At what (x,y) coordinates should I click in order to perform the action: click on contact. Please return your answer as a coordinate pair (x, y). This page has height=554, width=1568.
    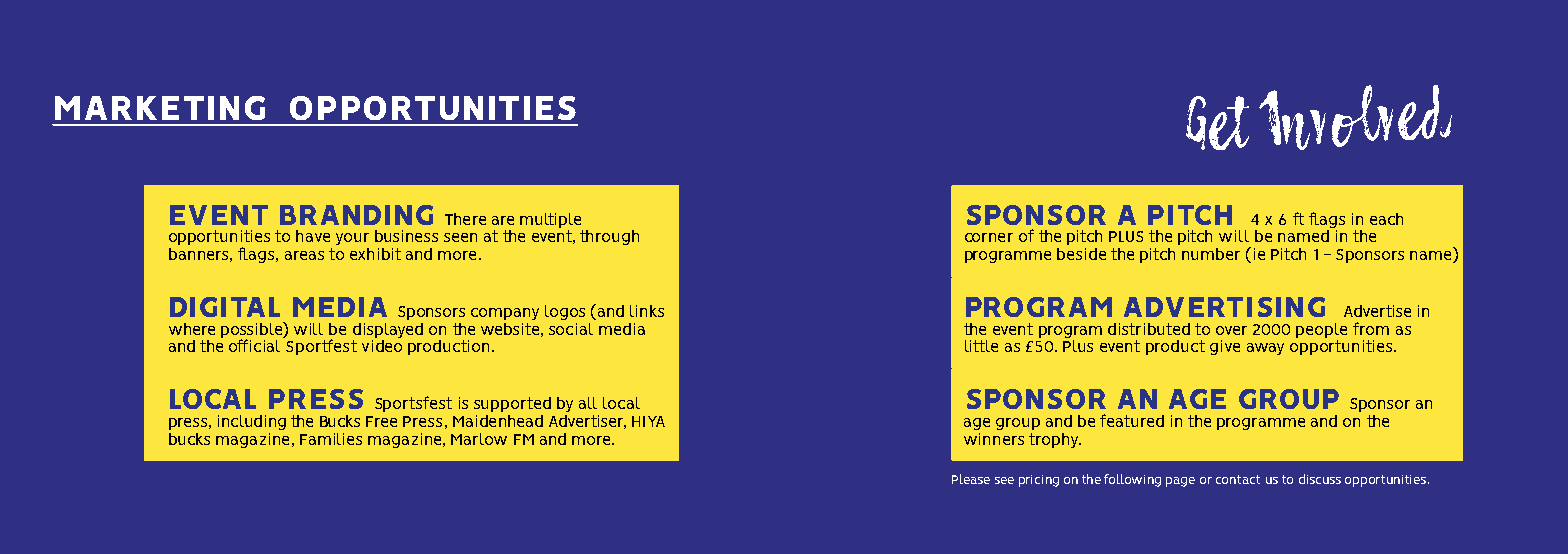
    Looking at the image, I should click on (1238, 479).
